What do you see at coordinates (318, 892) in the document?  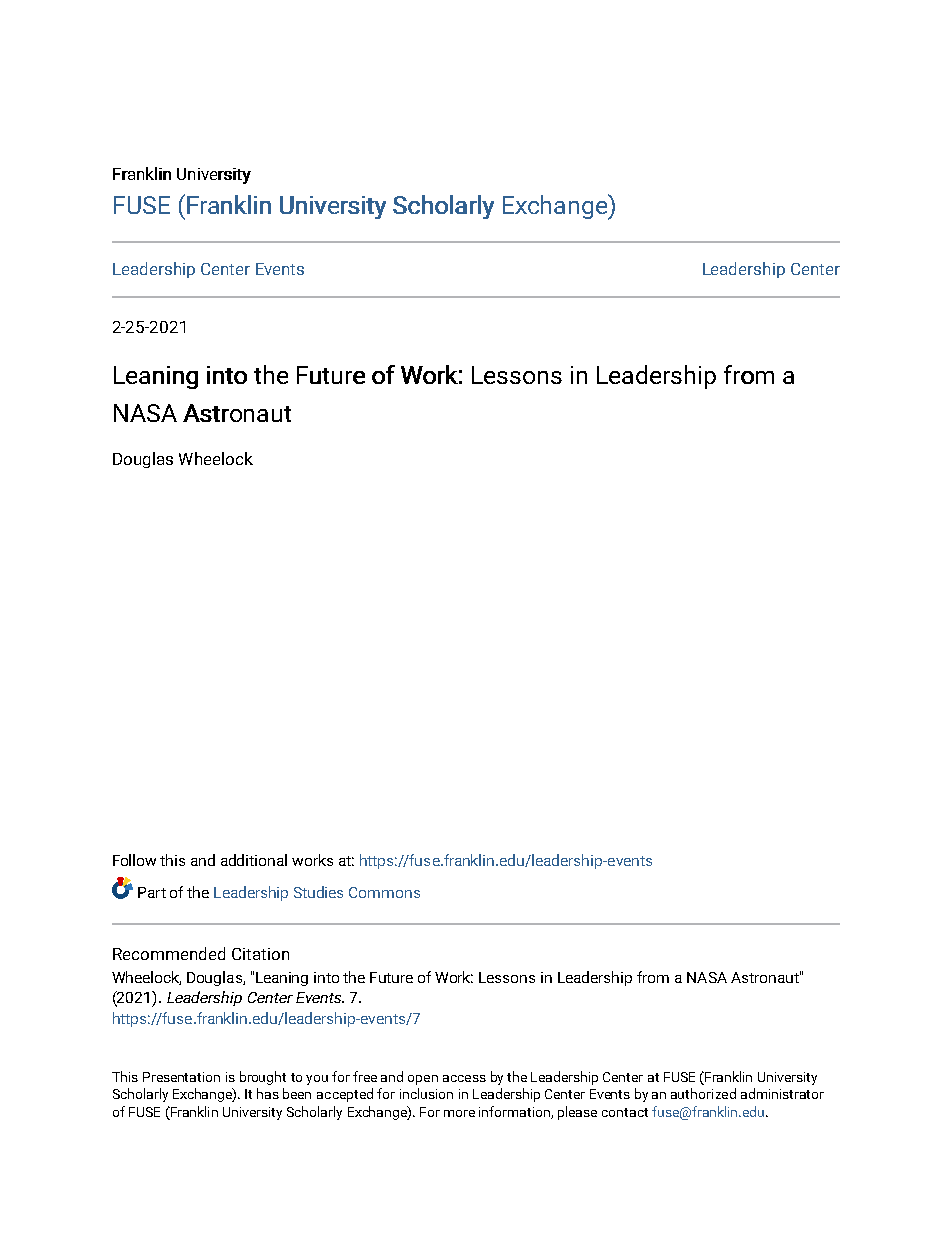 I see `Studies` at bounding box center [318, 892].
